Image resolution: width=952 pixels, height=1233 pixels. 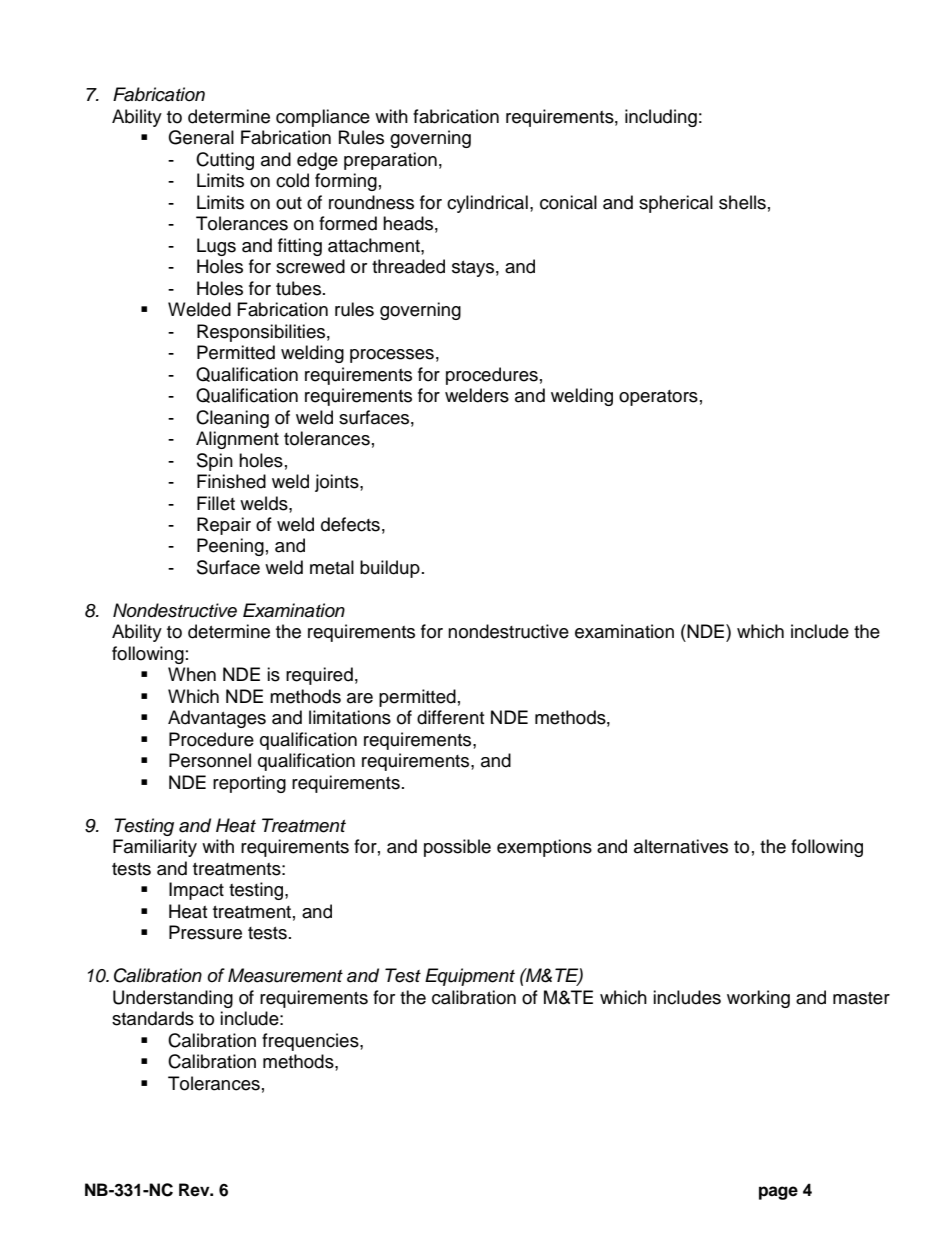 I want to click on buildup, so click(x=390, y=569).
